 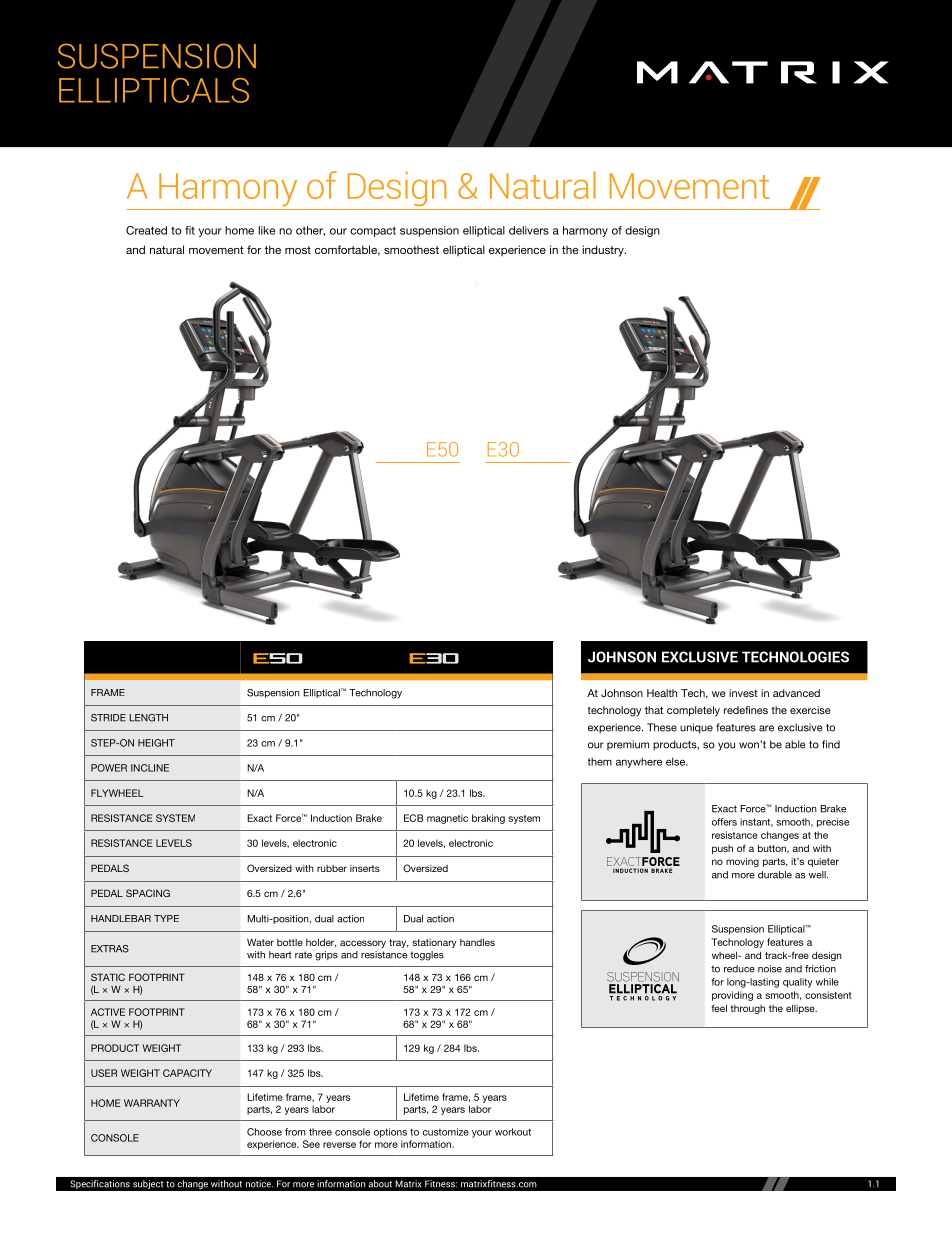 I want to click on them, so click(x=600, y=762).
